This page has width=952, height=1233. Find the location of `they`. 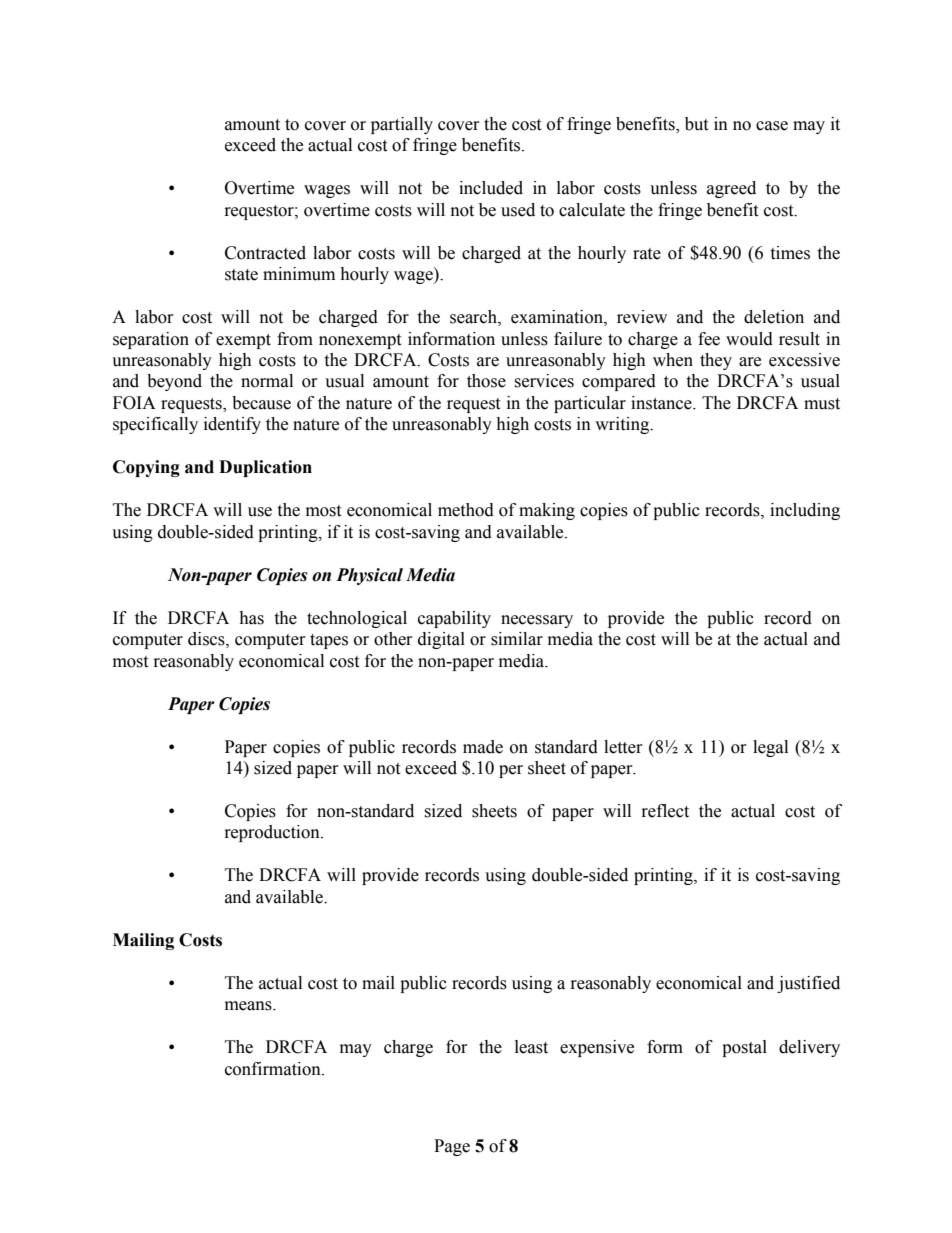

they is located at coordinates (716, 361).
